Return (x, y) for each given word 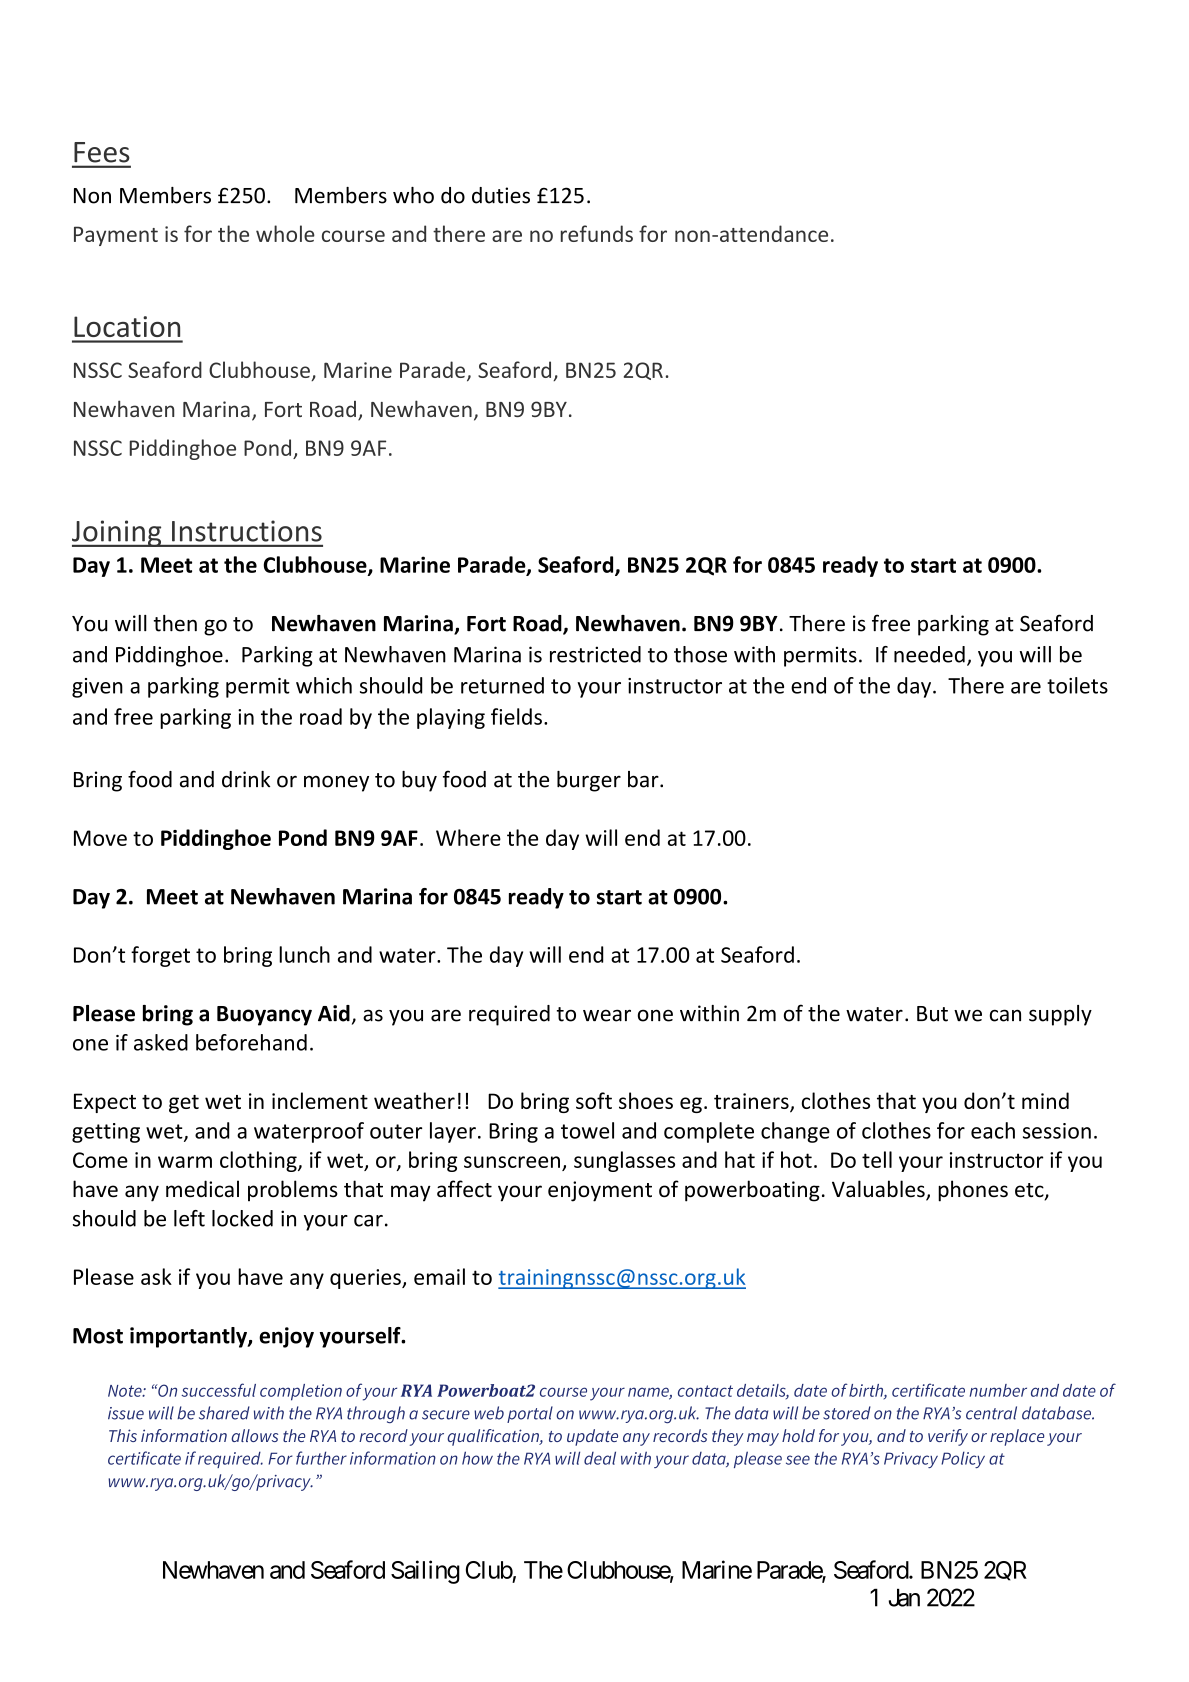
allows (254, 1435)
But (932, 1014)
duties (501, 195)
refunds (597, 233)
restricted (595, 654)
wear (607, 1015)
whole (285, 233)
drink (246, 779)
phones (973, 1191)
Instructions (247, 531)
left (189, 1218)
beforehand (251, 1042)
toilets (1077, 685)
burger (589, 781)
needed (929, 654)
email (439, 1276)
